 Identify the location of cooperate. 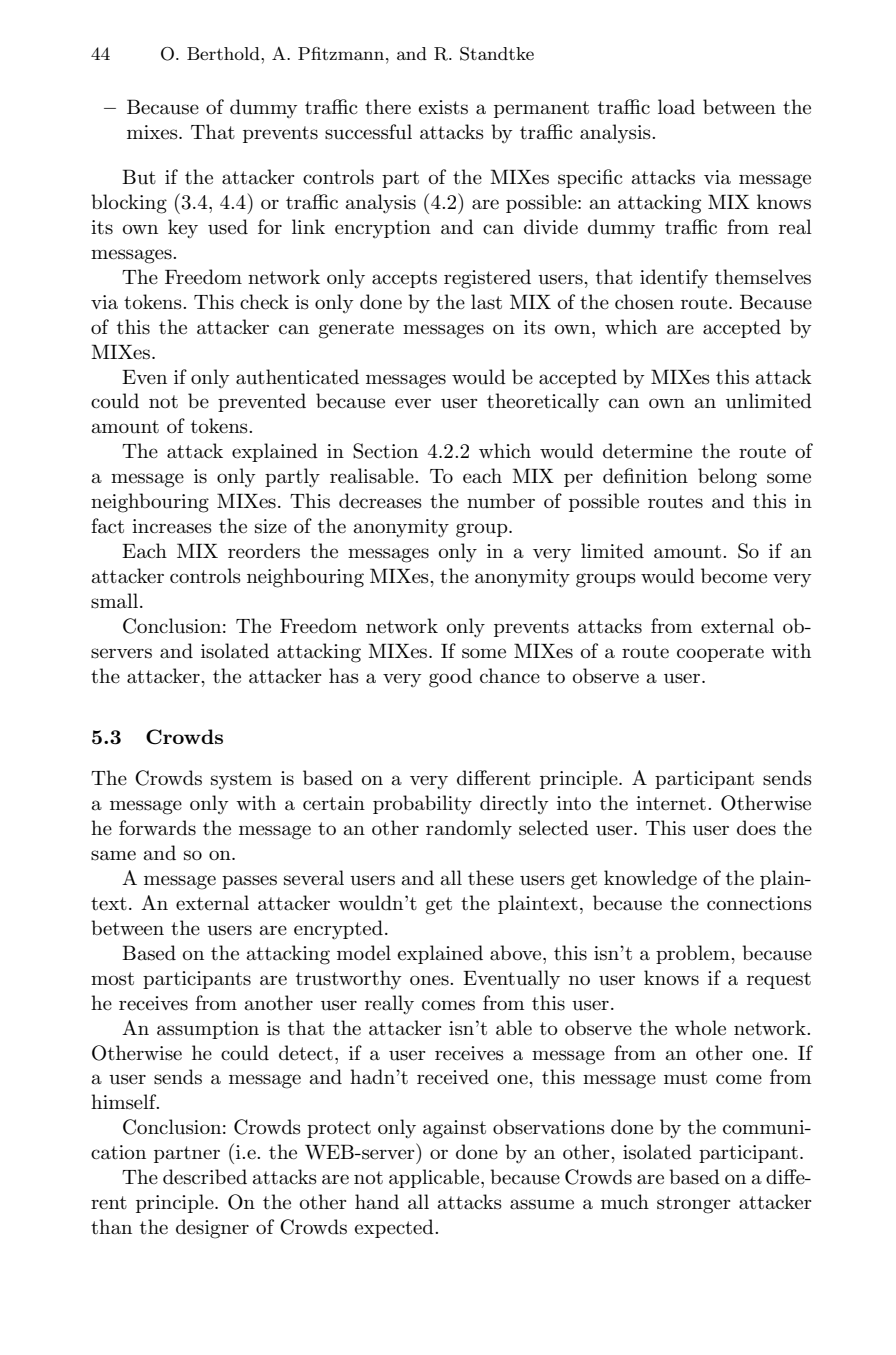
(720, 653).
